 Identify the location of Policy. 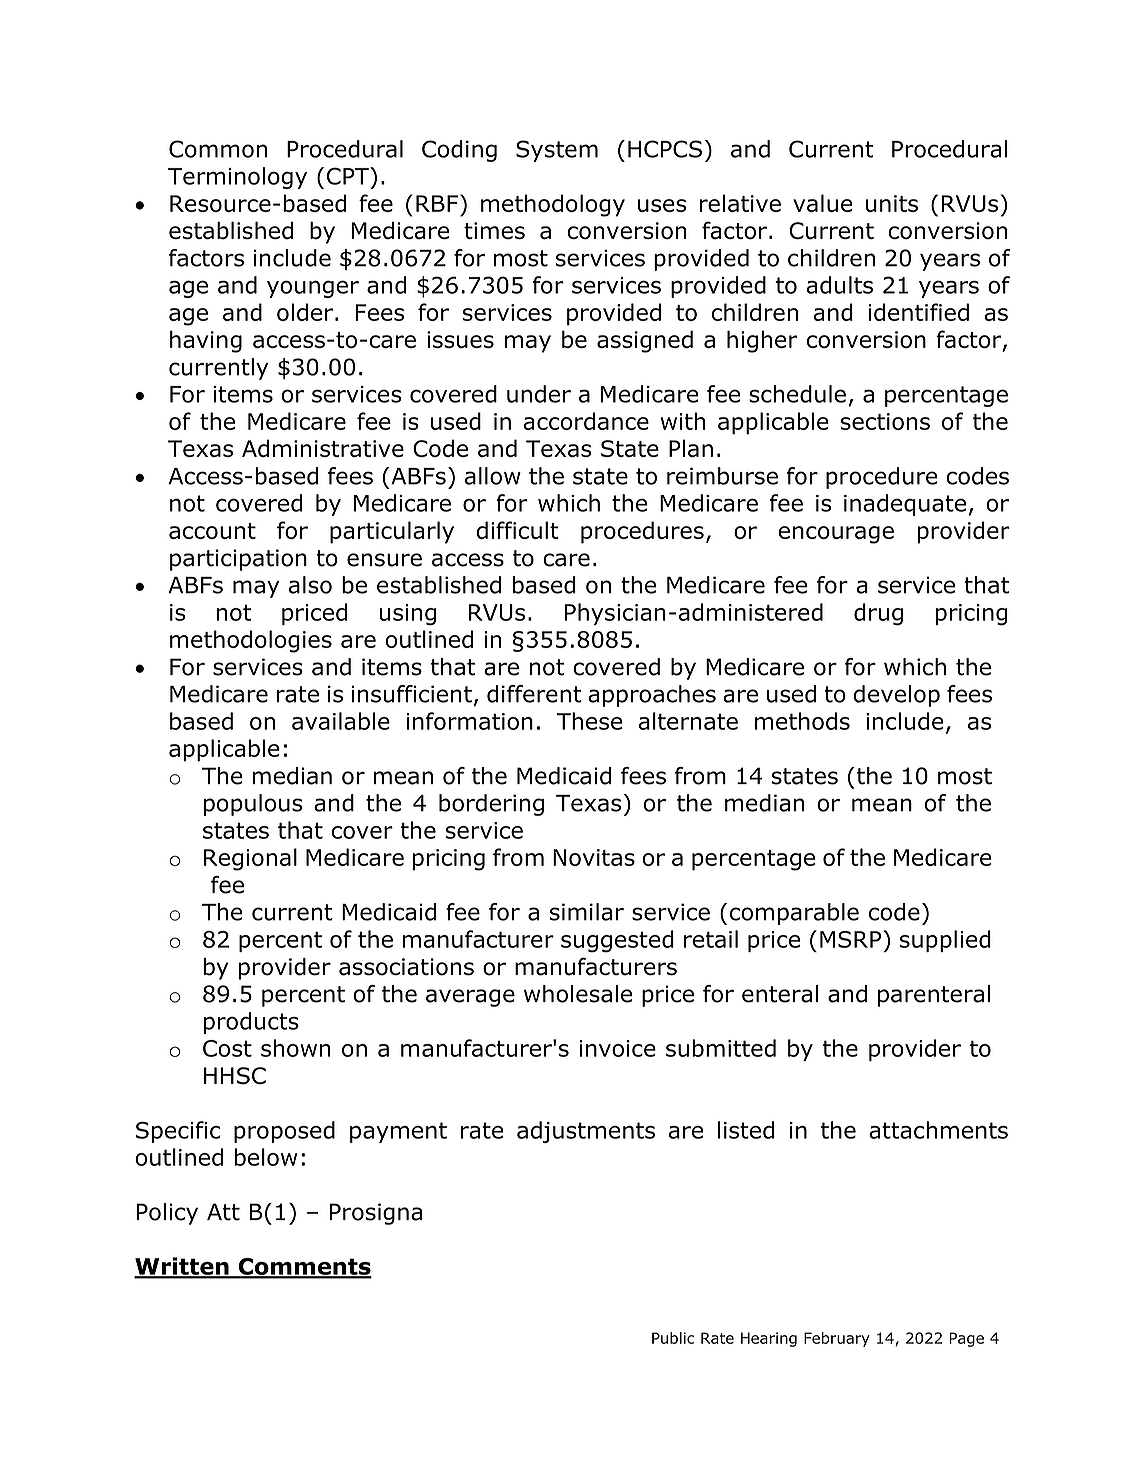
(167, 1214).
